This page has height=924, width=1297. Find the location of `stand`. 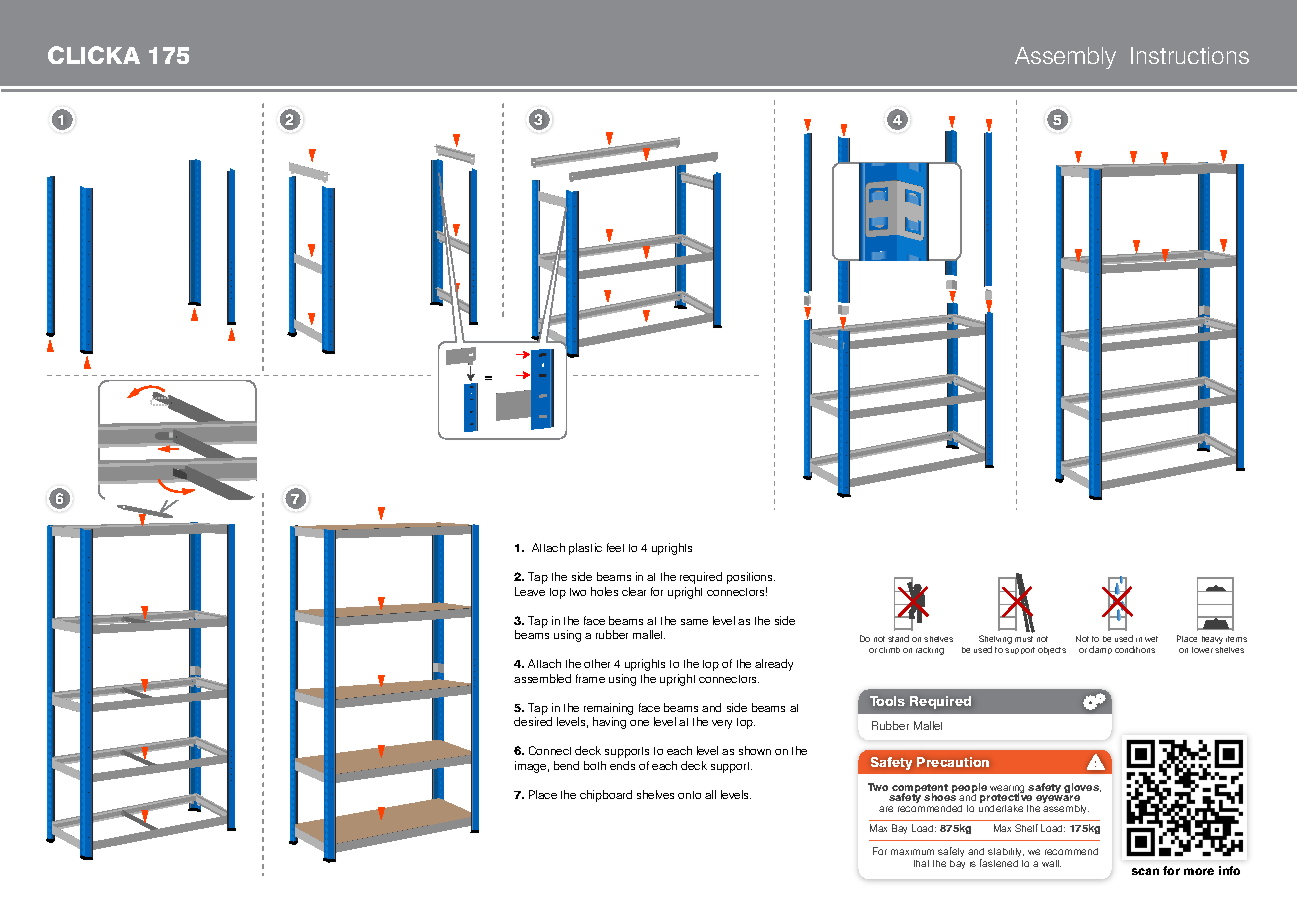

stand is located at coordinates (898, 638).
